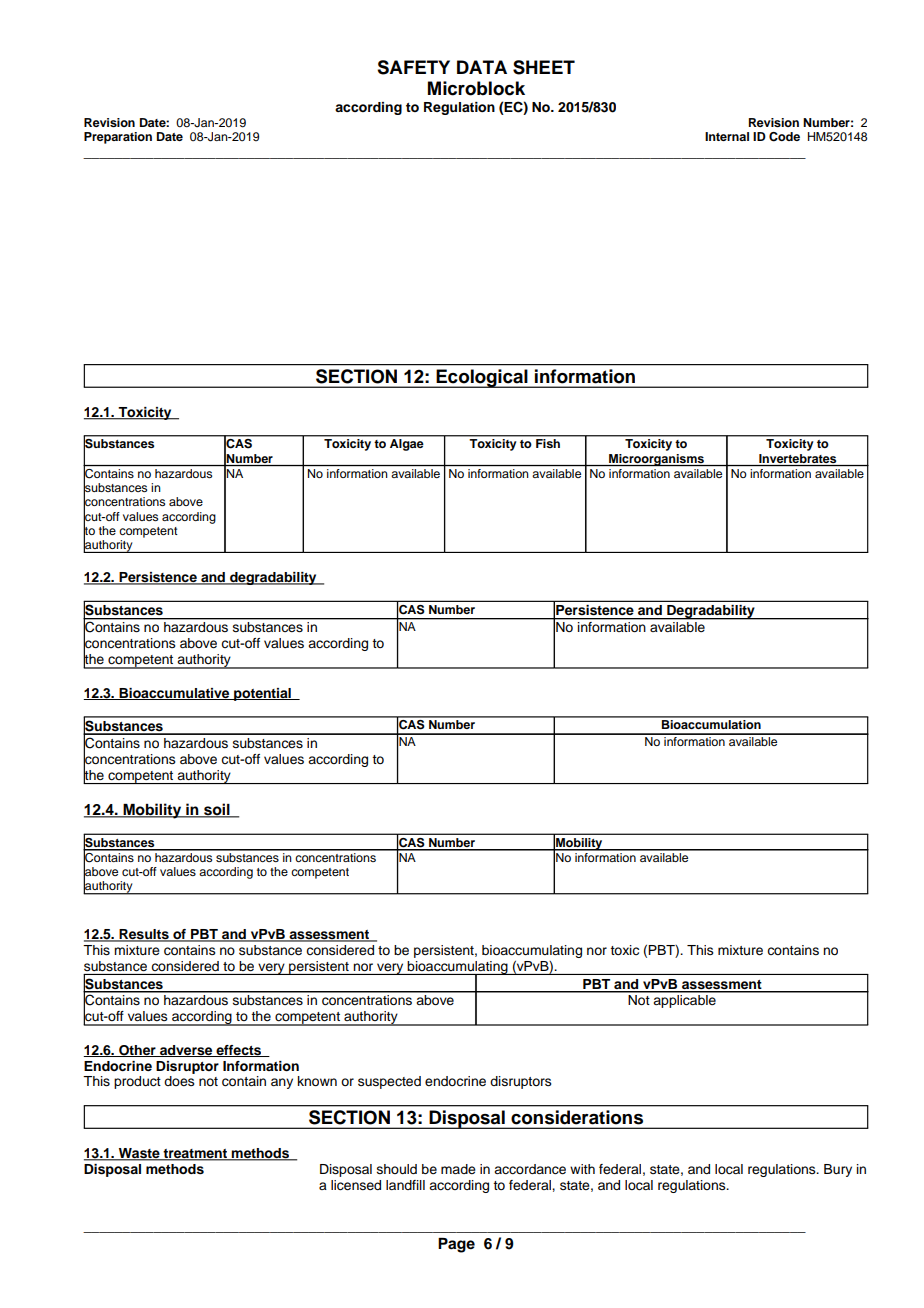 The height and width of the image is (1308, 924). What do you see at coordinates (656, 460) in the image?
I see `Microorganisms` at bounding box center [656, 460].
